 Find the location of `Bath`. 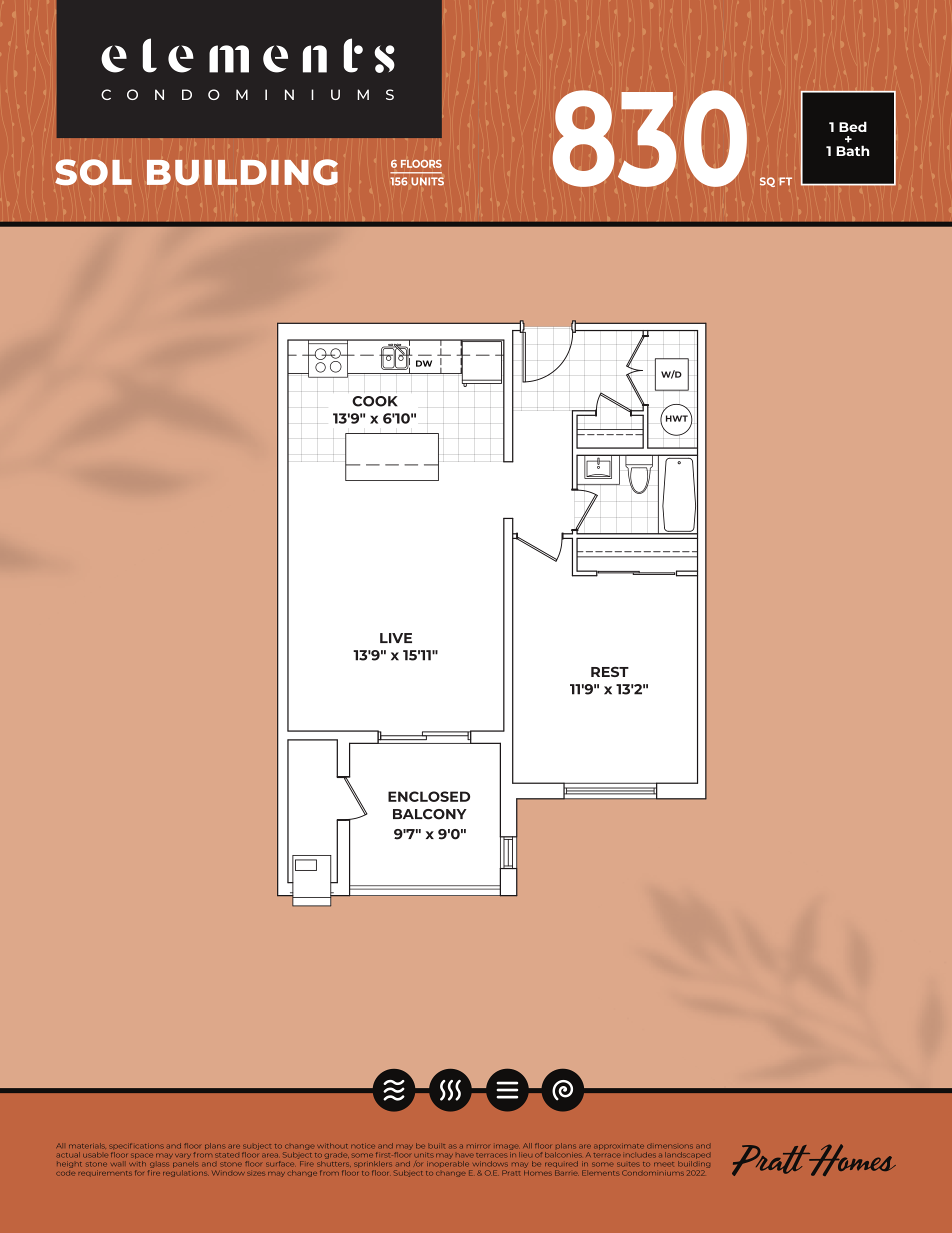

Bath is located at coordinates (852, 150).
